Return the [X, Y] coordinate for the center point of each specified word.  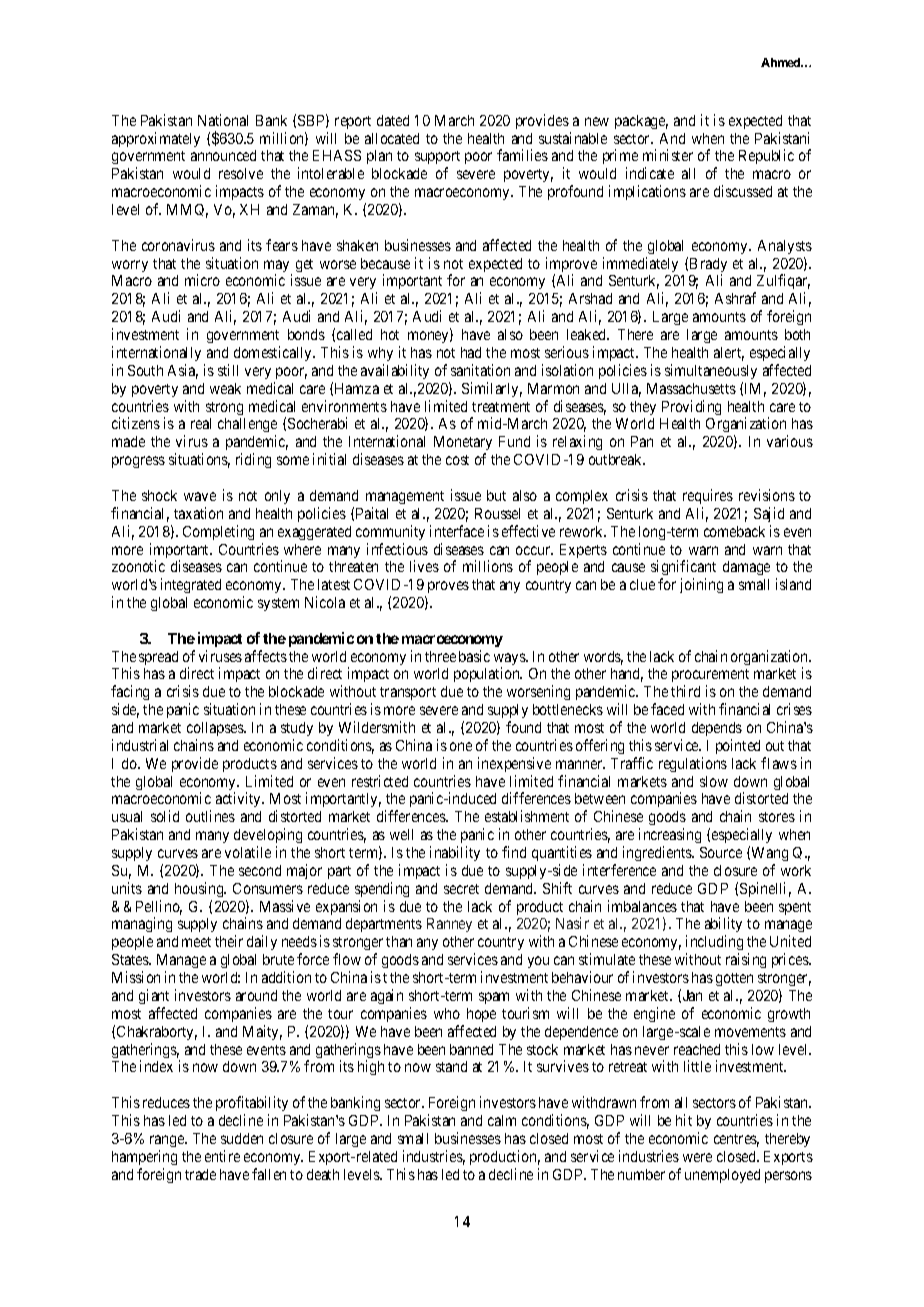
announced [223, 155]
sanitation [480, 370]
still [228, 370]
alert [729, 354]
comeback [734, 531]
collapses [216, 729]
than [399, 941]
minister [668, 155]
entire [222, 1156]
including [714, 944]
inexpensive [514, 764]
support [437, 159]
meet [196, 942]
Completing [218, 532]
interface [457, 531]
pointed [738, 746]
